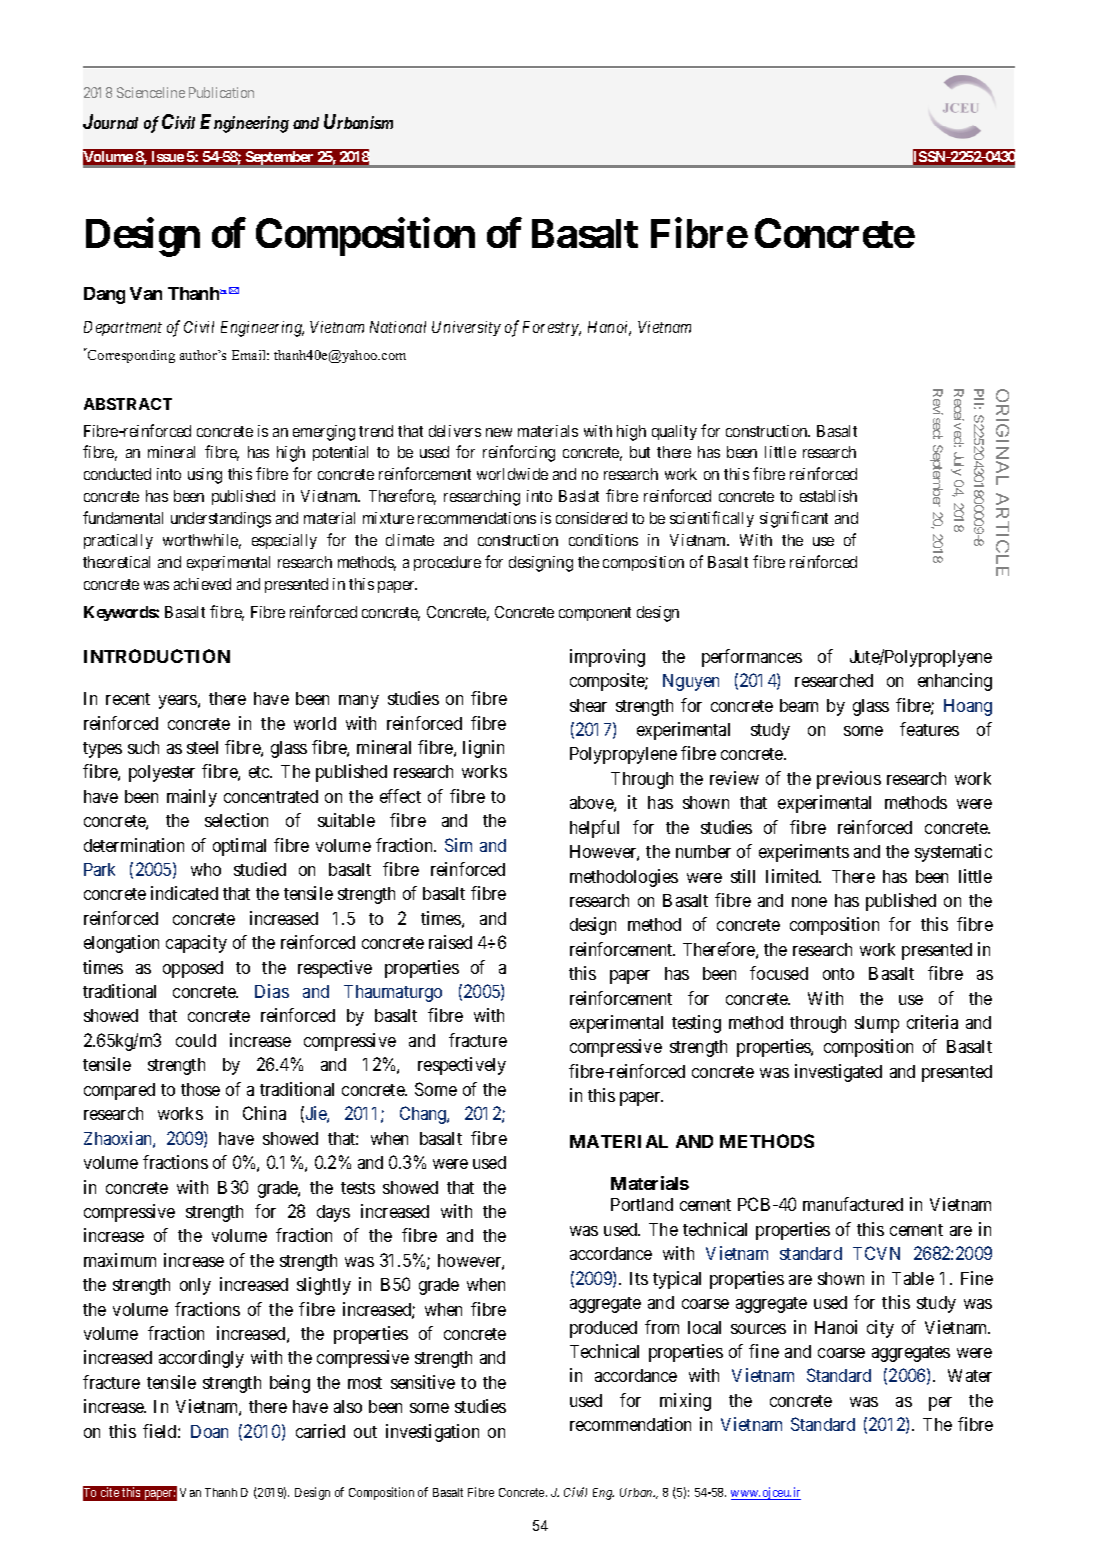  Describe the element at coordinates (201, 1359) in the page. I see `accordingly` at that location.
